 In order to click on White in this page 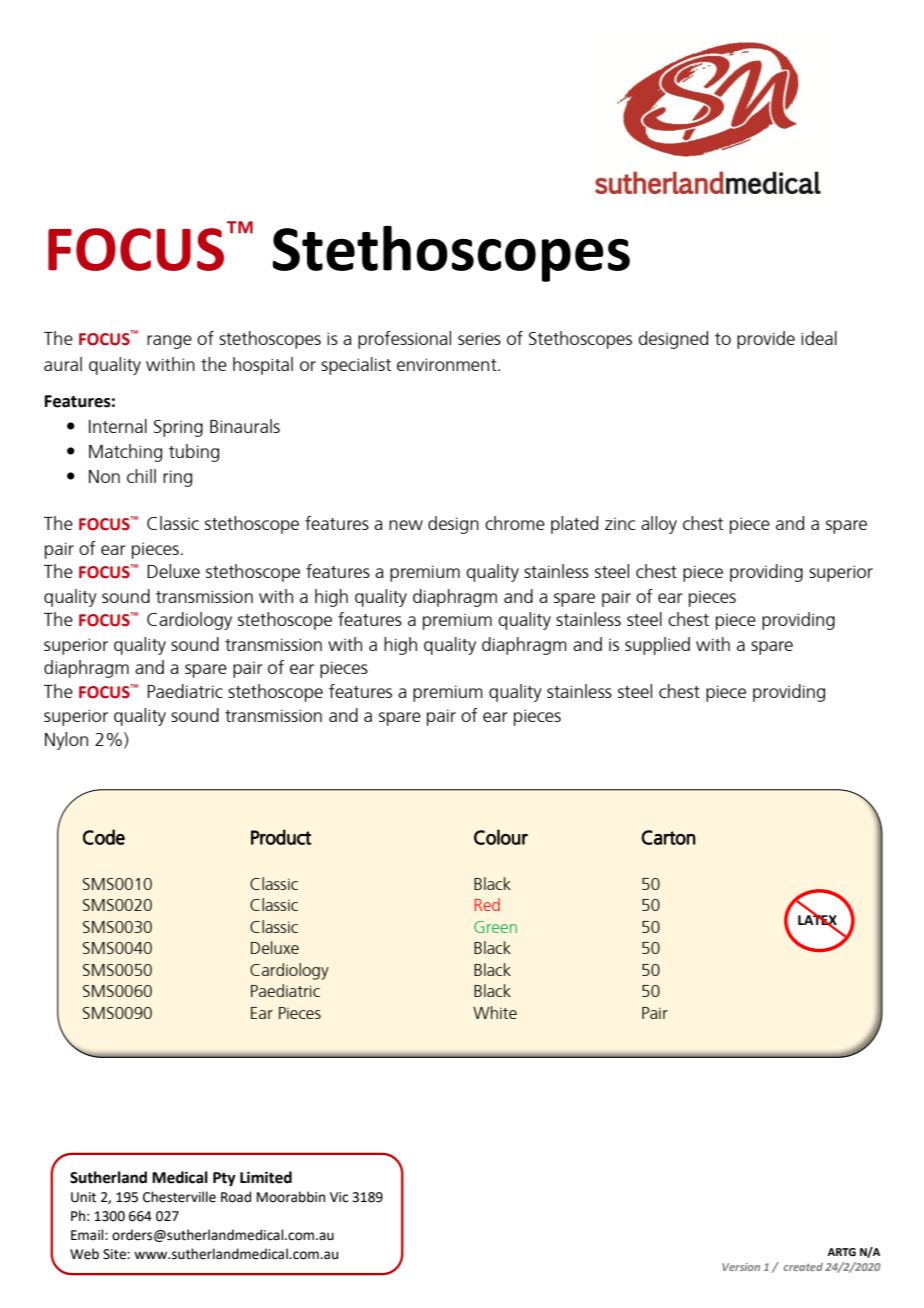, I will do `click(495, 1012)`.
